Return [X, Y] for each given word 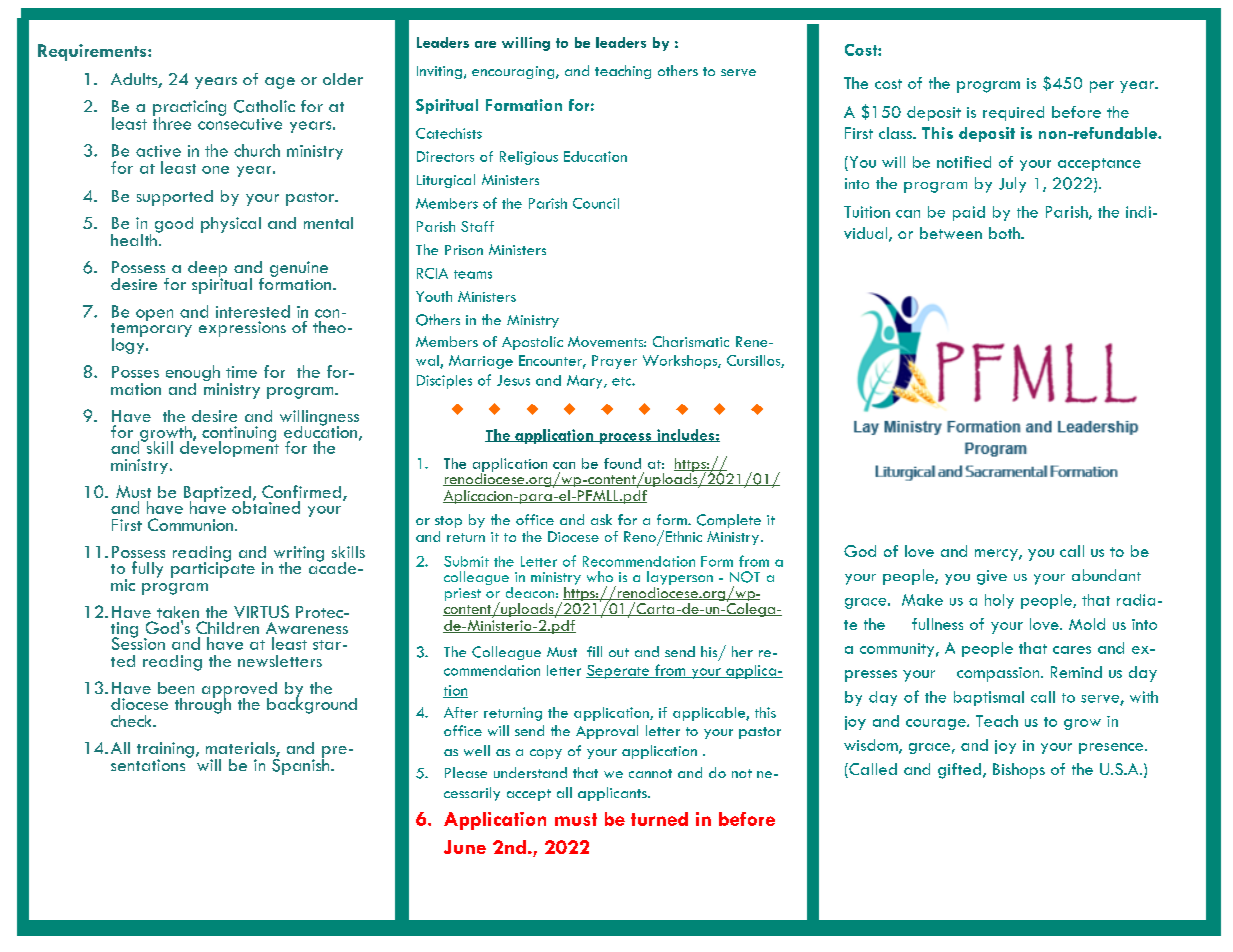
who [600, 576]
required [1013, 113]
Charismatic [691, 341]
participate [213, 569]
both [1005, 233]
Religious [529, 158]
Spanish [302, 765]
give [992, 577]
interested [253, 311]
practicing [189, 109]
